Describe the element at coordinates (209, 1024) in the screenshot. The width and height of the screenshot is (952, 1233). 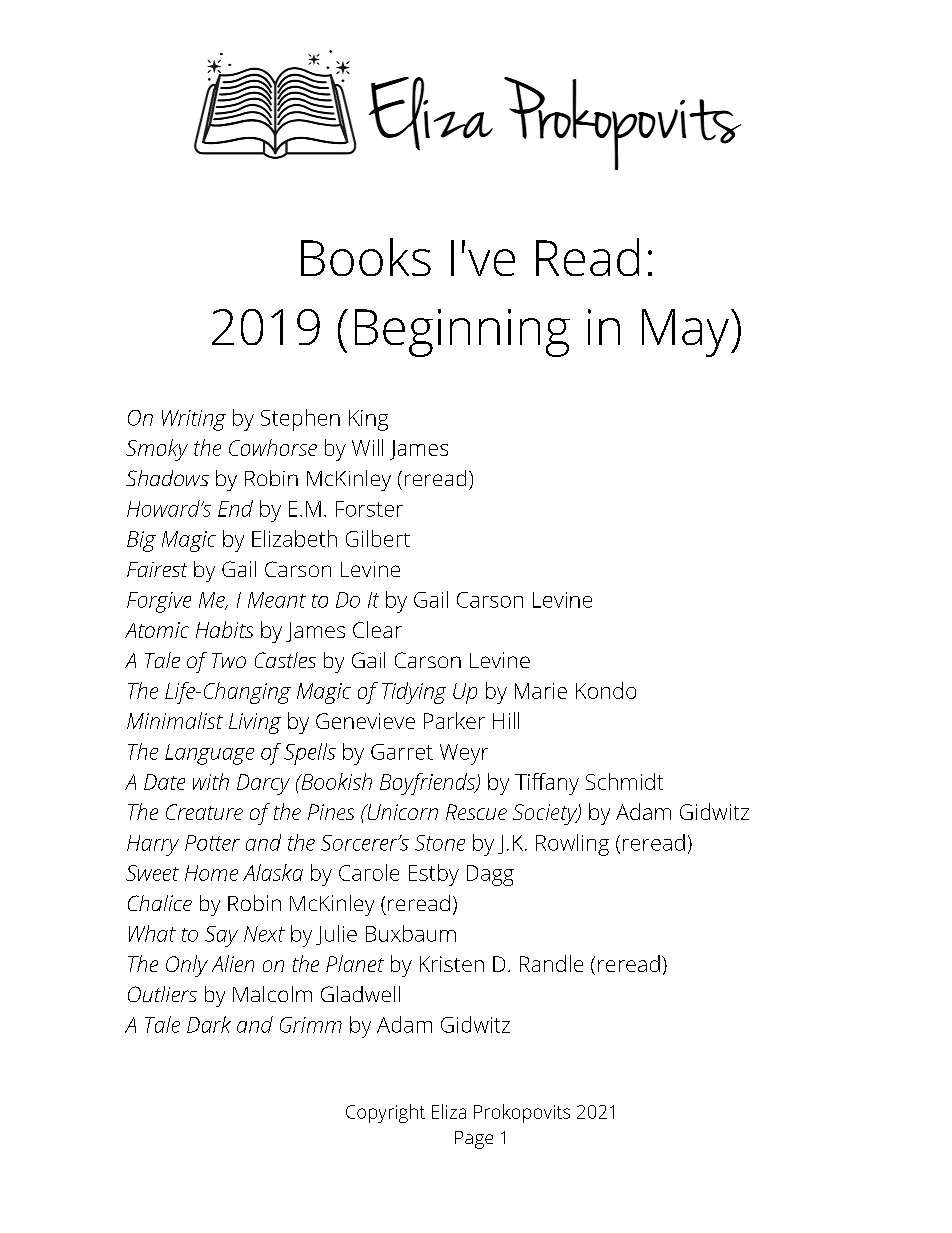
I see `Dark` at that location.
